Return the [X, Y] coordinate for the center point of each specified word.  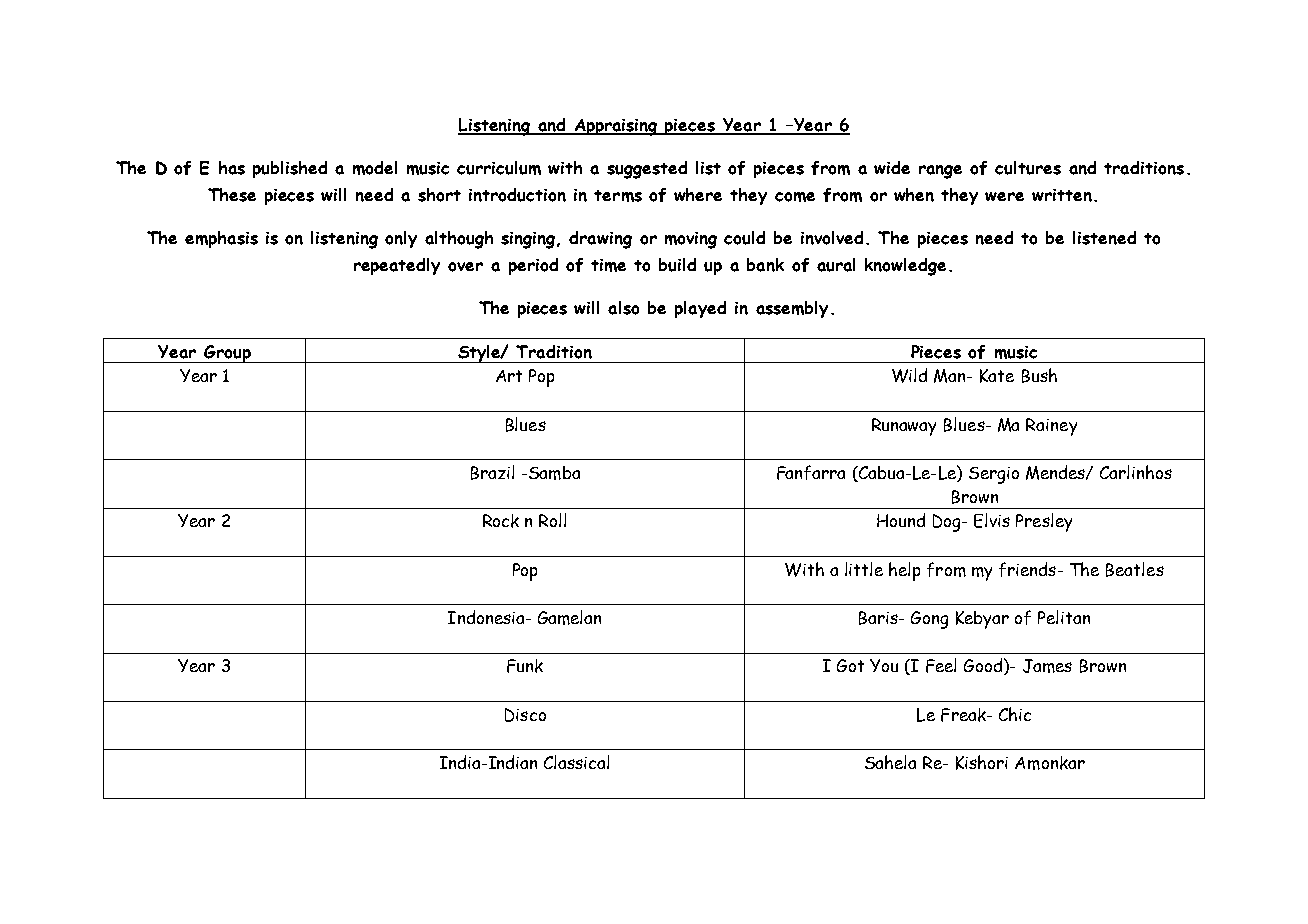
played [700, 309]
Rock [501, 521]
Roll [552, 520]
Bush [1039, 375]
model [375, 168]
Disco [525, 715]
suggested [647, 170]
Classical [576, 762]
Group [227, 354]
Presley [1044, 522]
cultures [1028, 168]
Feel [941, 665]
